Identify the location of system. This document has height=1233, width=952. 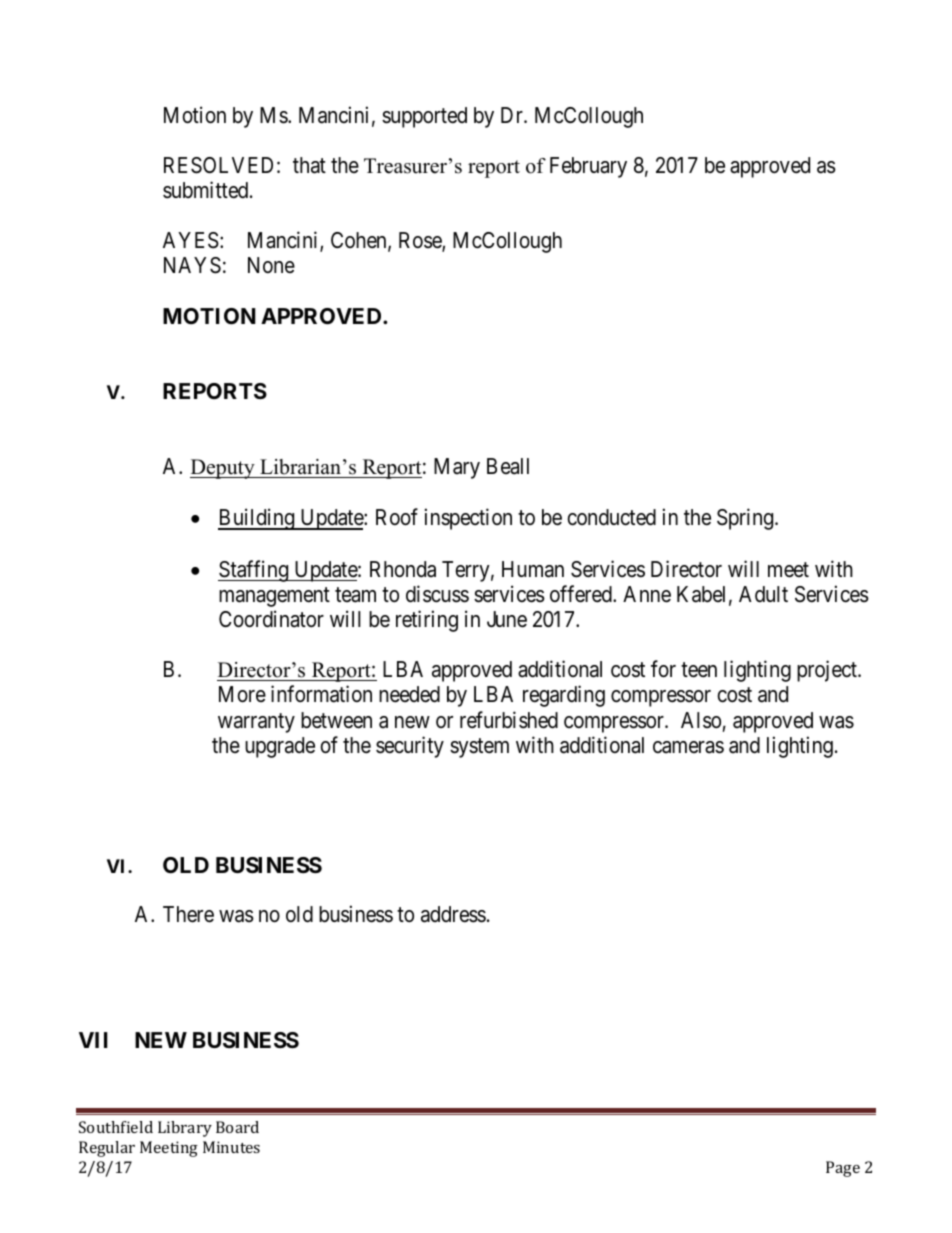
(479, 748).
